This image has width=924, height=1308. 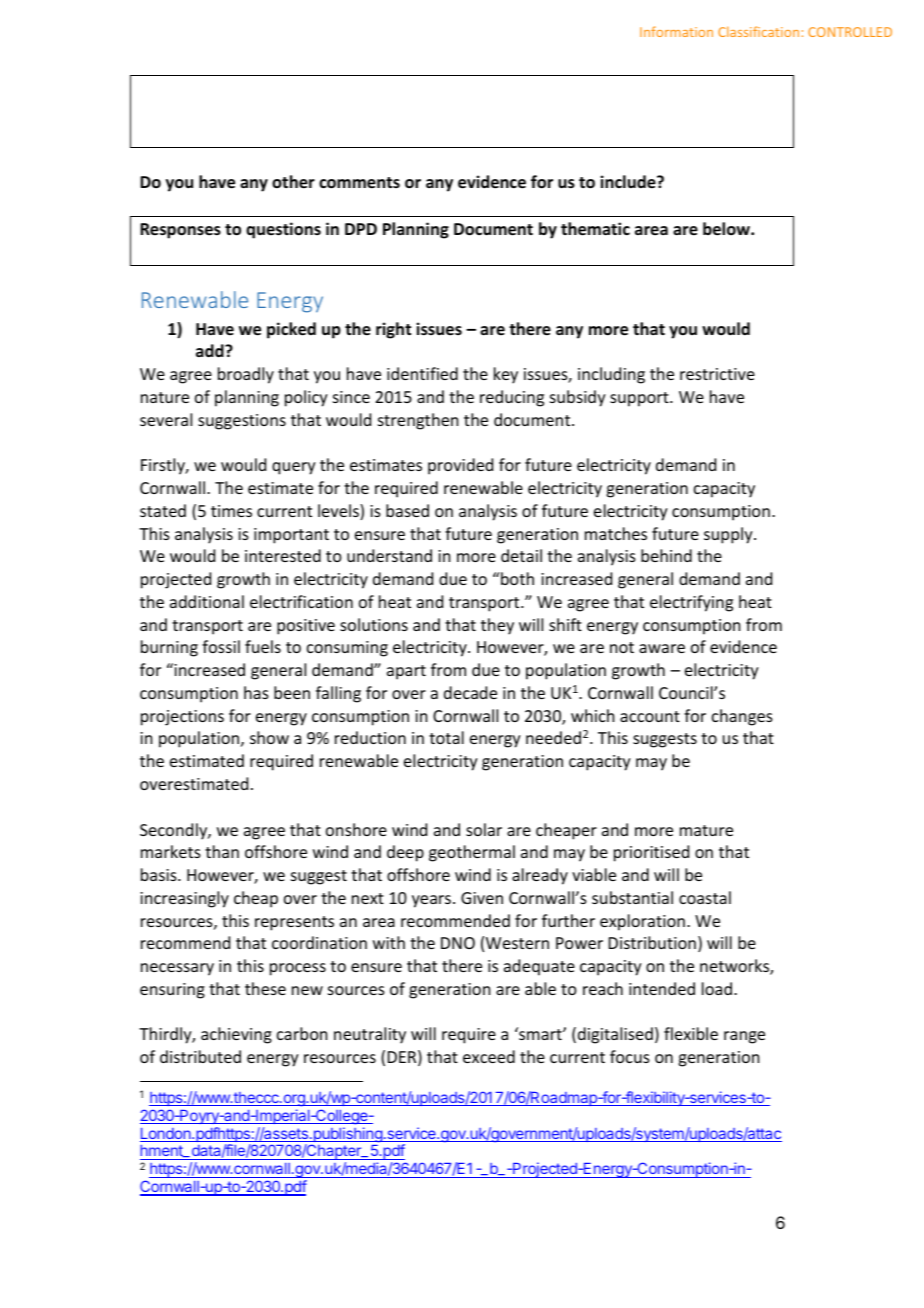 I want to click on show, so click(x=269, y=737).
